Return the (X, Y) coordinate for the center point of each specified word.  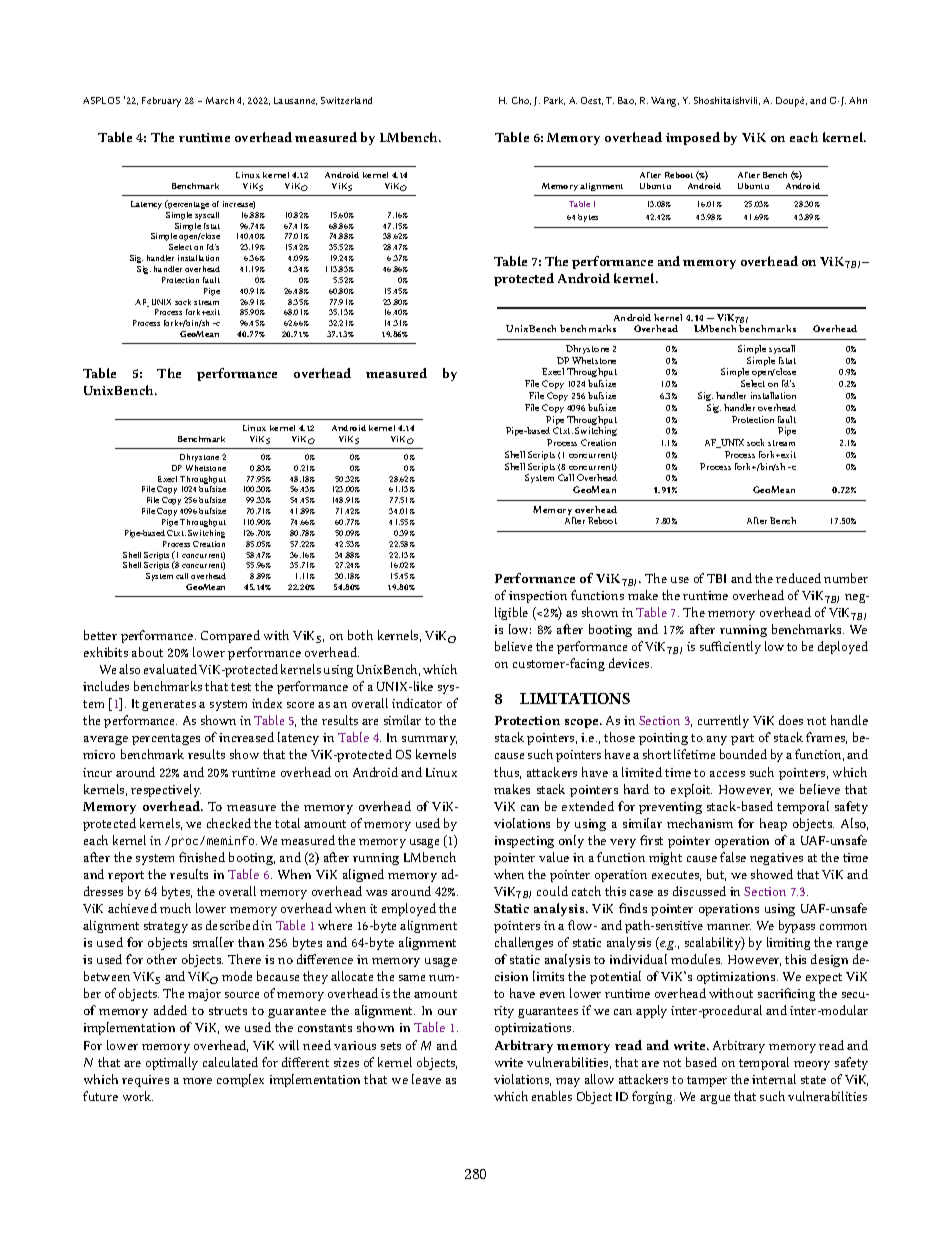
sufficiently (730, 647)
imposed (693, 138)
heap (773, 824)
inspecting (524, 842)
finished (202, 857)
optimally (172, 1063)
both (360, 635)
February (161, 102)
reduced (798, 578)
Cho (521, 101)
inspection (538, 597)
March (220, 100)
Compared (230, 636)
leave (426, 1079)
